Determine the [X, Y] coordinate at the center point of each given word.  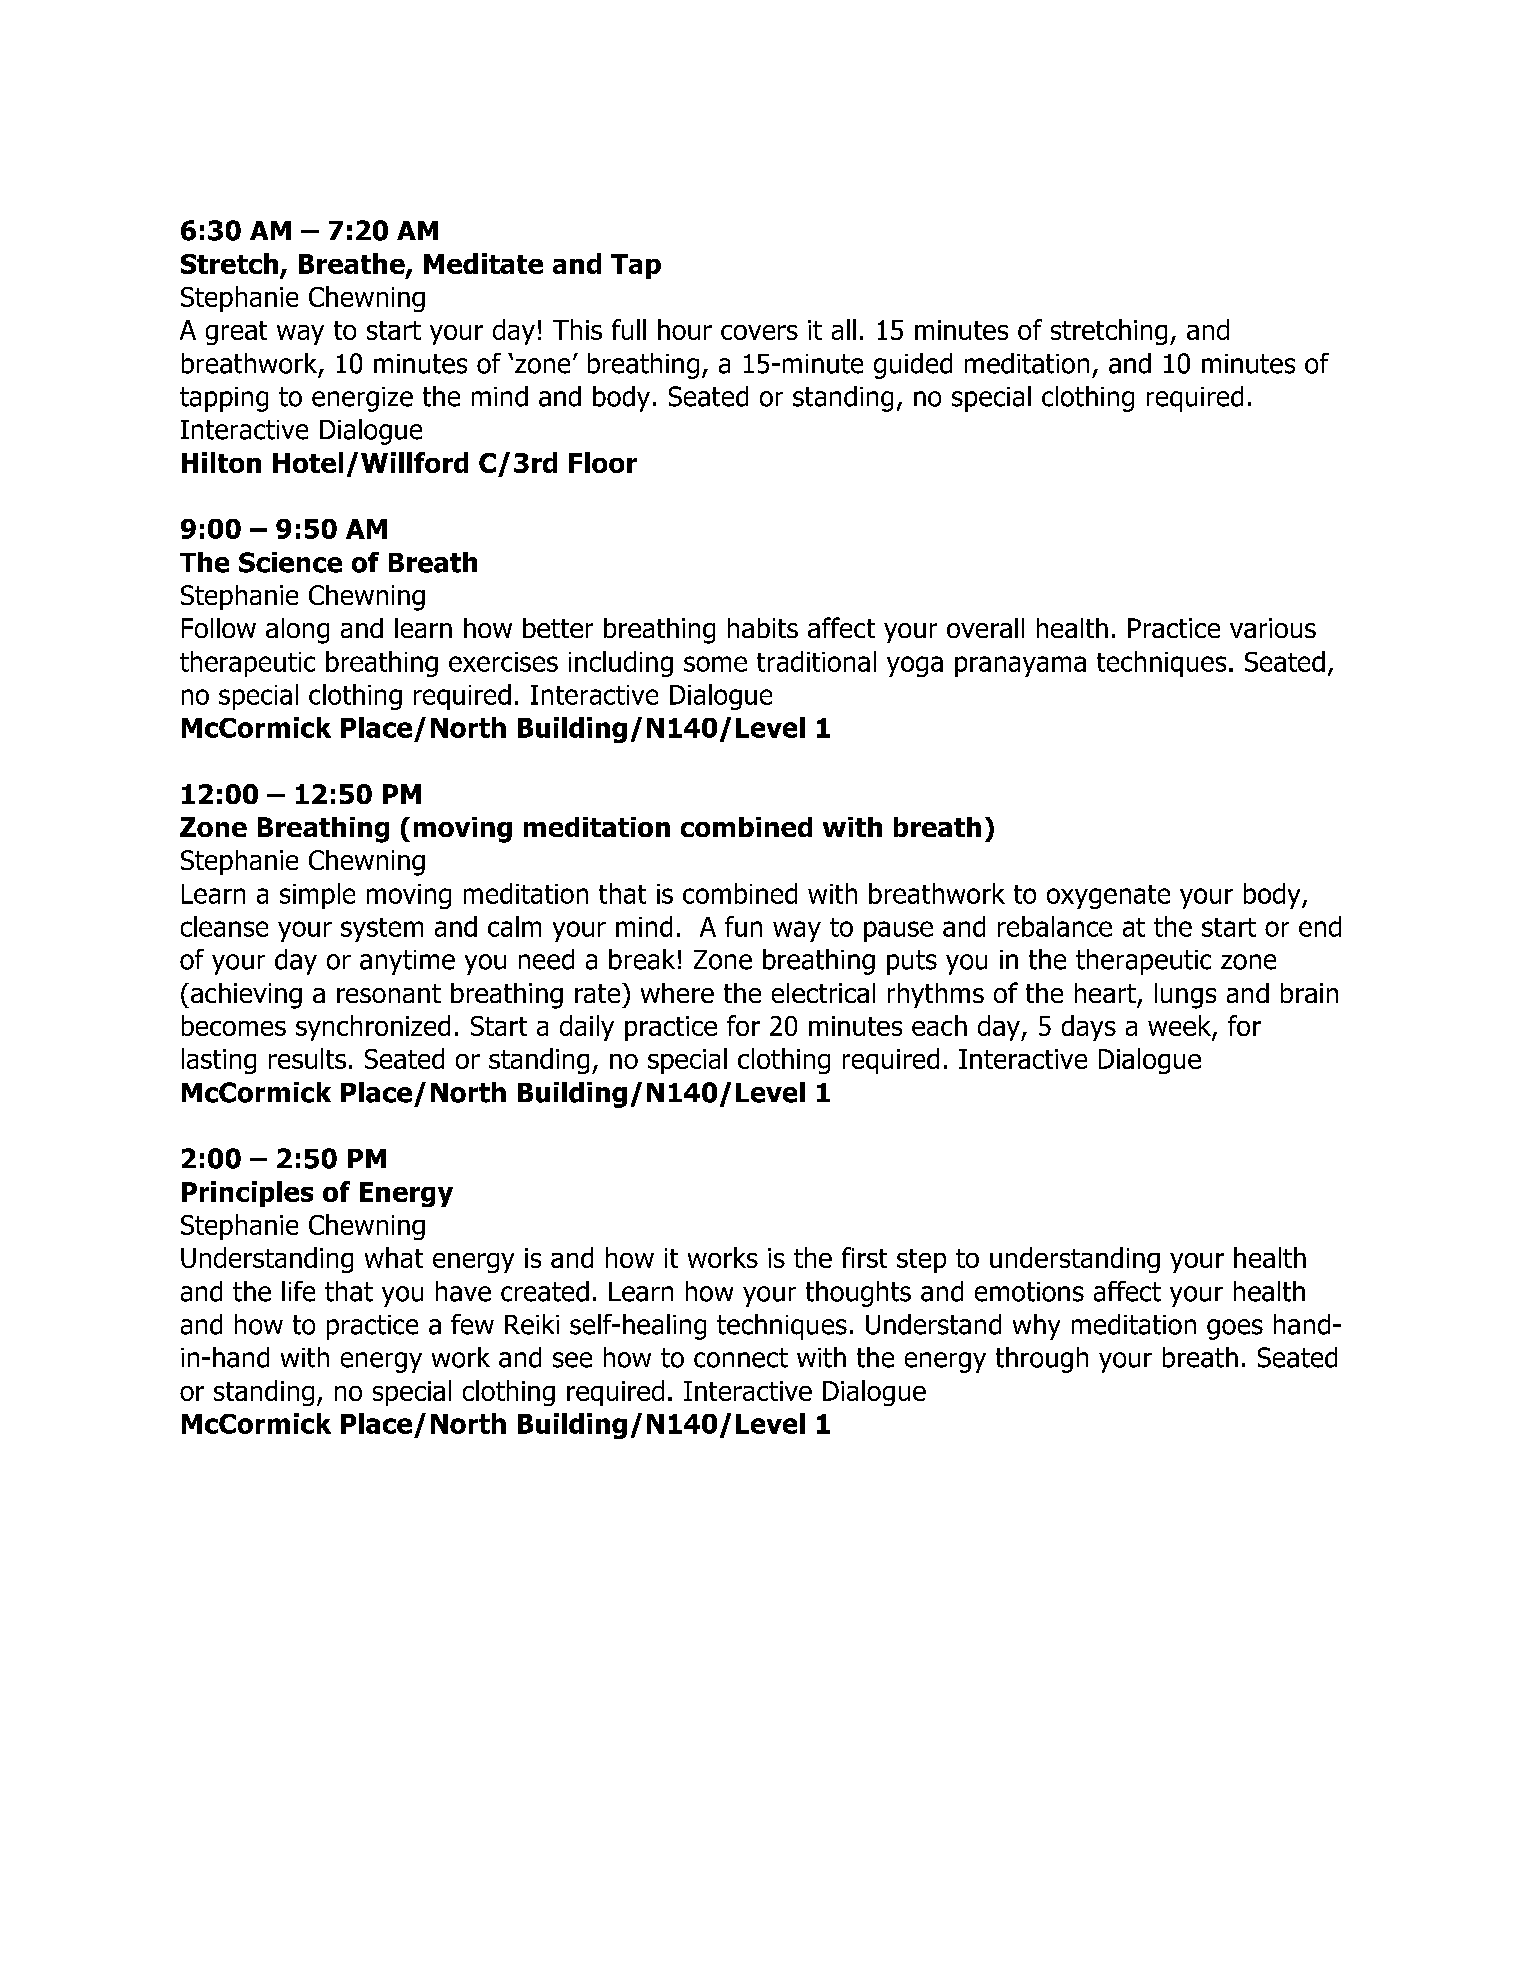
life [298, 1291]
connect [741, 1358]
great [236, 333]
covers [759, 332]
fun [743, 926]
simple [317, 896]
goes [1235, 1329]
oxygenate [1108, 897]
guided [913, 366]
